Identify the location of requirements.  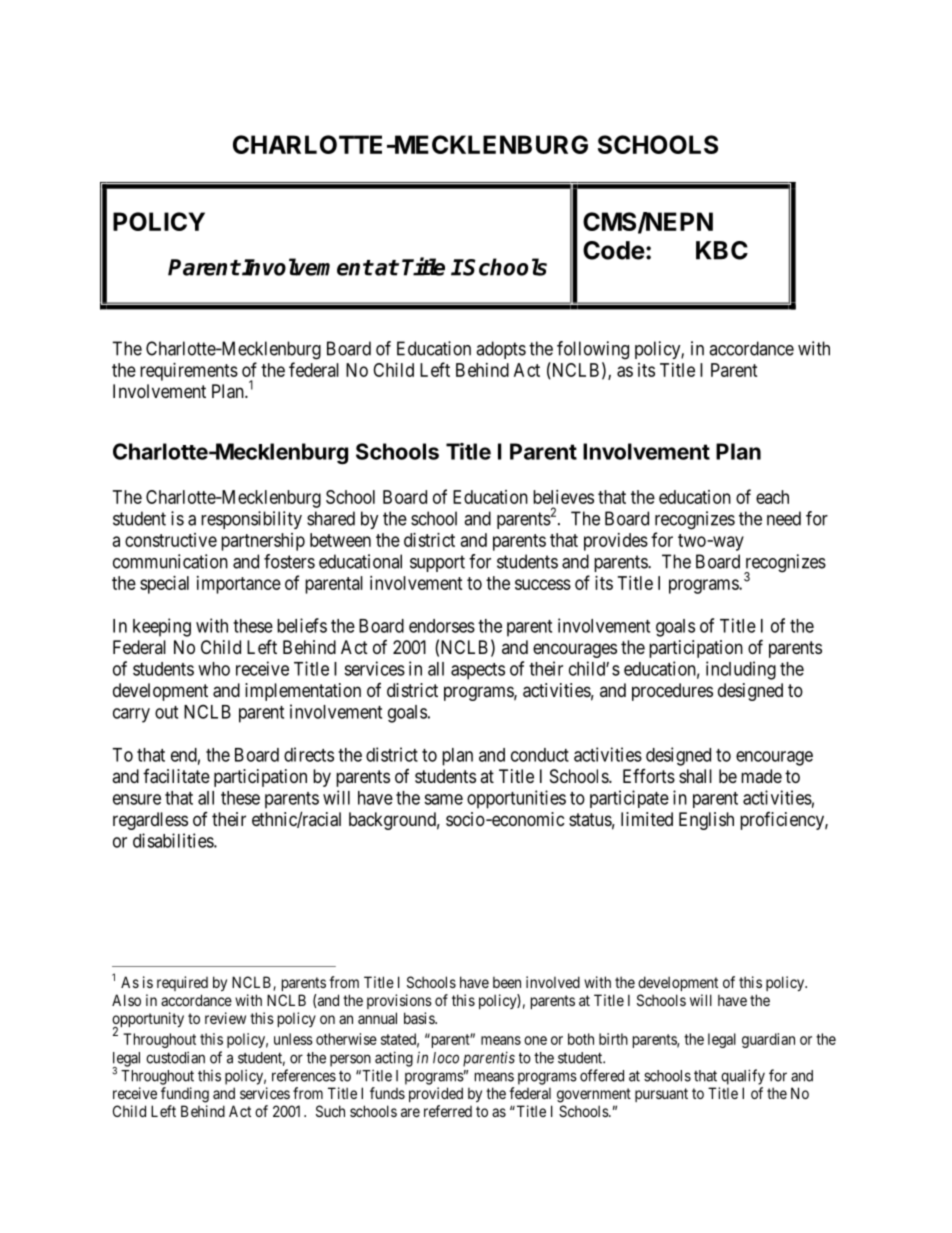
(189, 372).
